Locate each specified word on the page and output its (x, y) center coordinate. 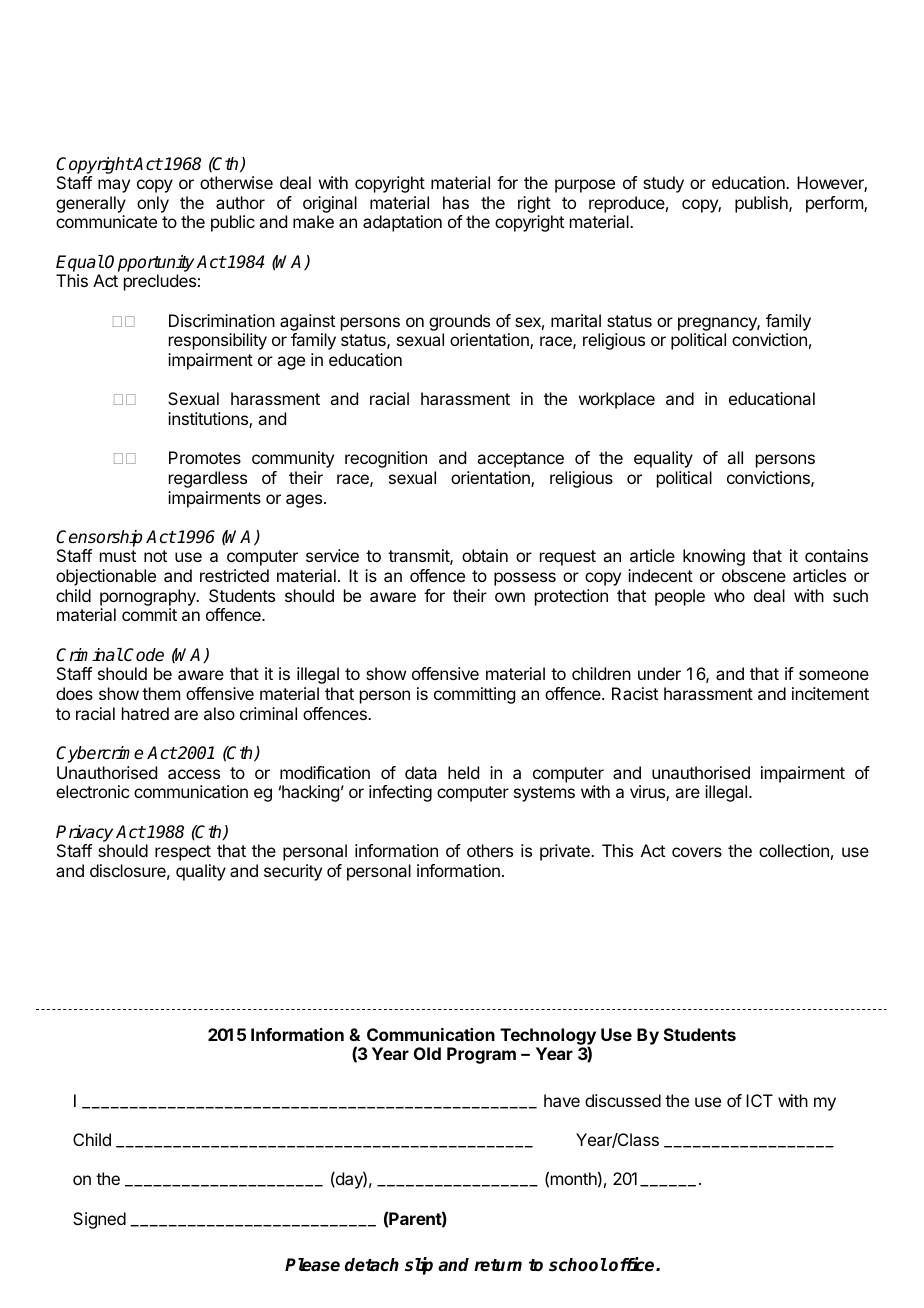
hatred (145, 713)
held (463, 772)
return (498, 1265)
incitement (830, 693)
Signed (99, 1220)
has (456, 202)
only (153, 204)
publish (762, 204)
